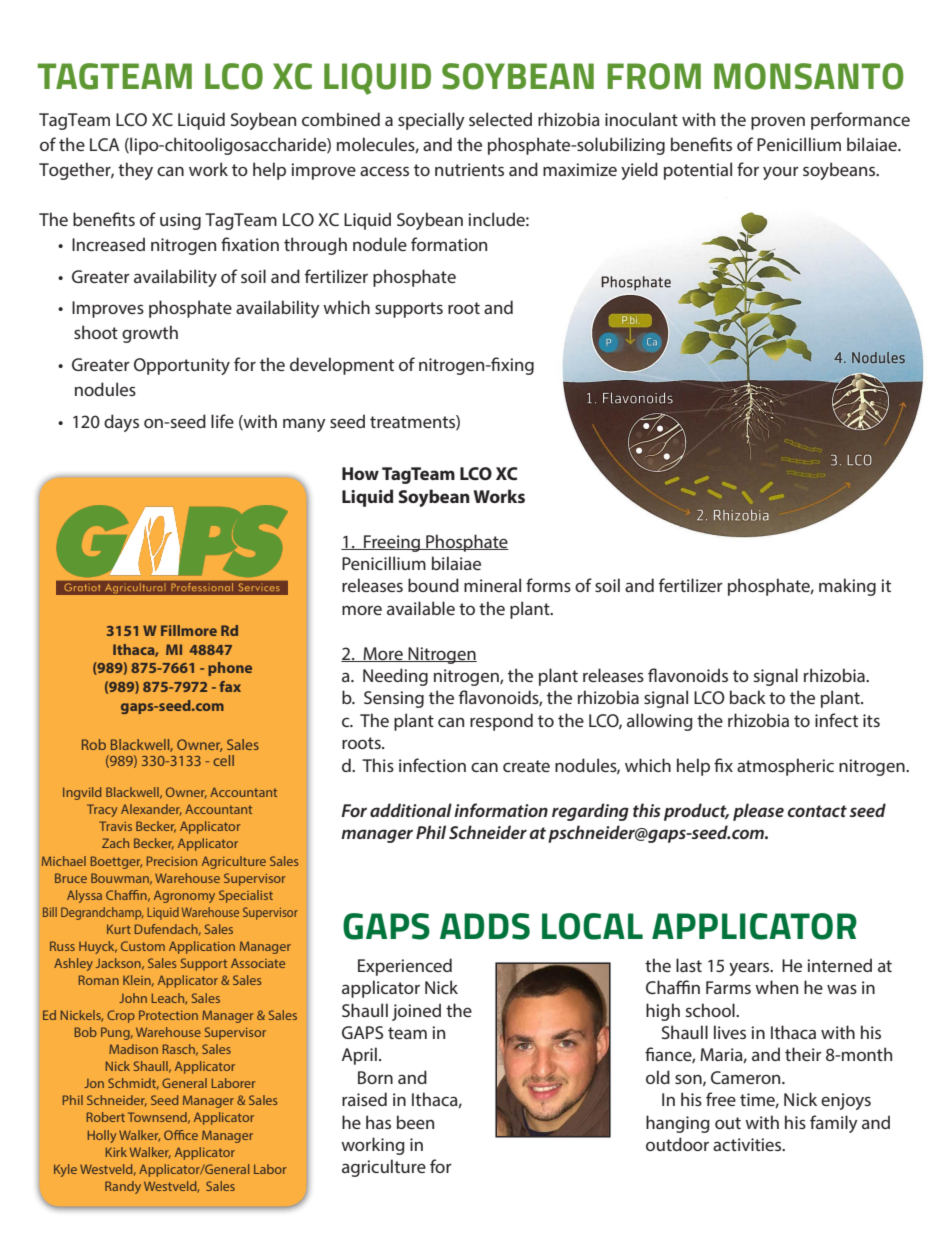  Describe the element at coordinates (150, 334) in the screenshot. I see `growth` at that location.
